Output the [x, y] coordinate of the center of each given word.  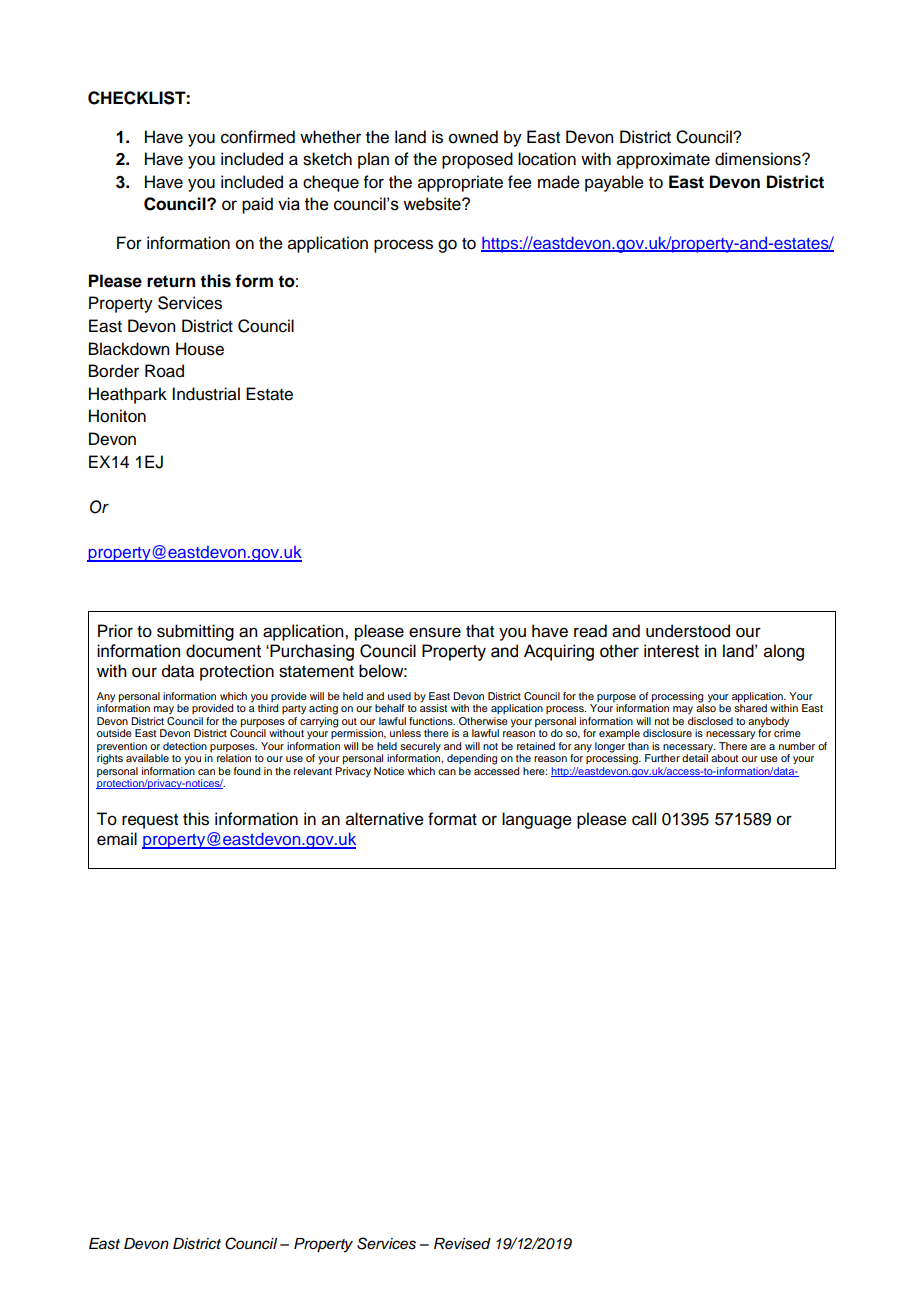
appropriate [460, 183]
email [117, 839]
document [223, 651]
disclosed [710, 721]
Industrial [206, 394]
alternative [385, 819]
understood [688, 631]
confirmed [258, 137]
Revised [462, 1244]
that [480, 631]
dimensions [759, 159]
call [644, 819]
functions [432, 721]
